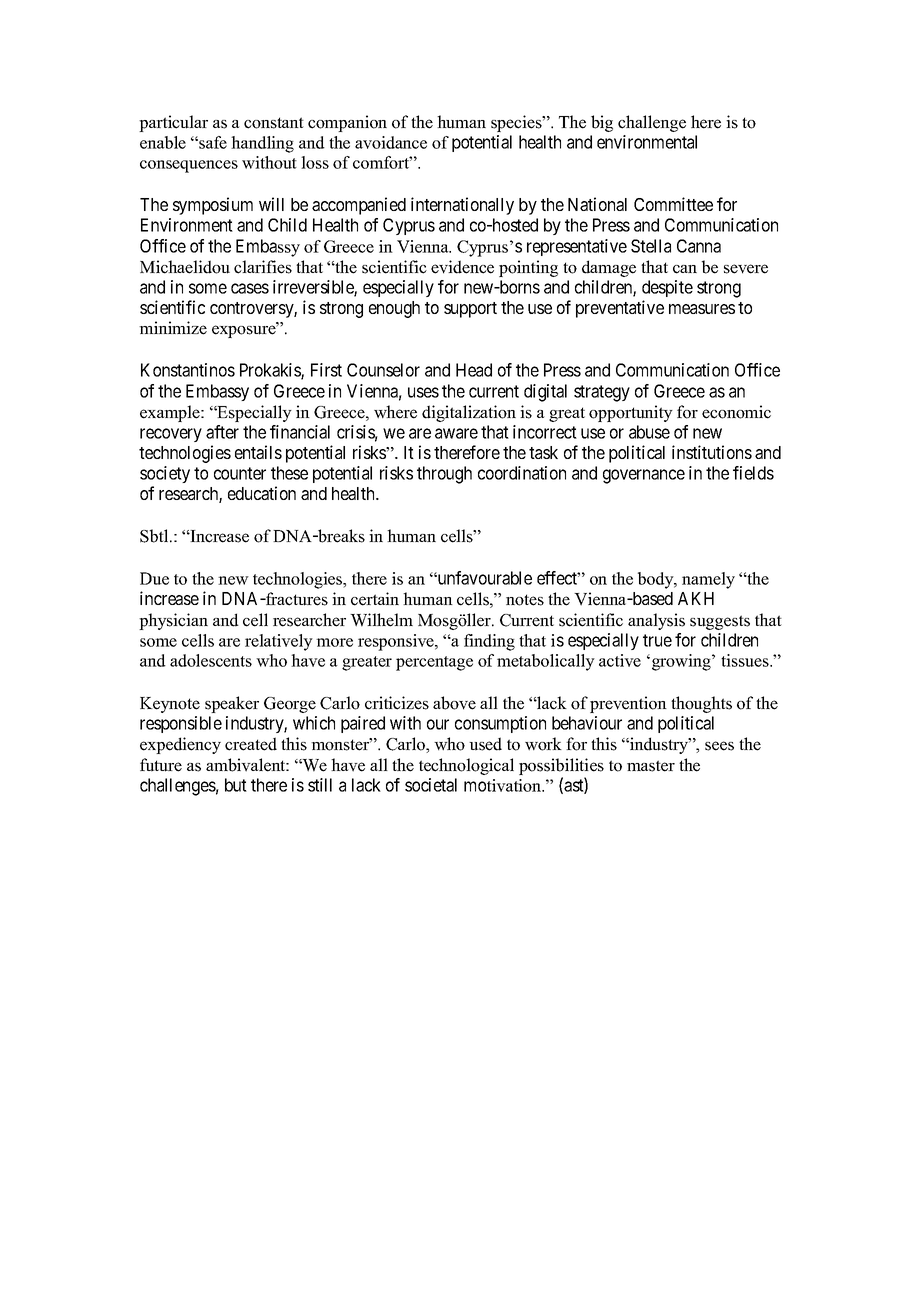  What do you see at coordinates (702, 309) in the document?
I see `measures` at bounding box center [702, 309].
